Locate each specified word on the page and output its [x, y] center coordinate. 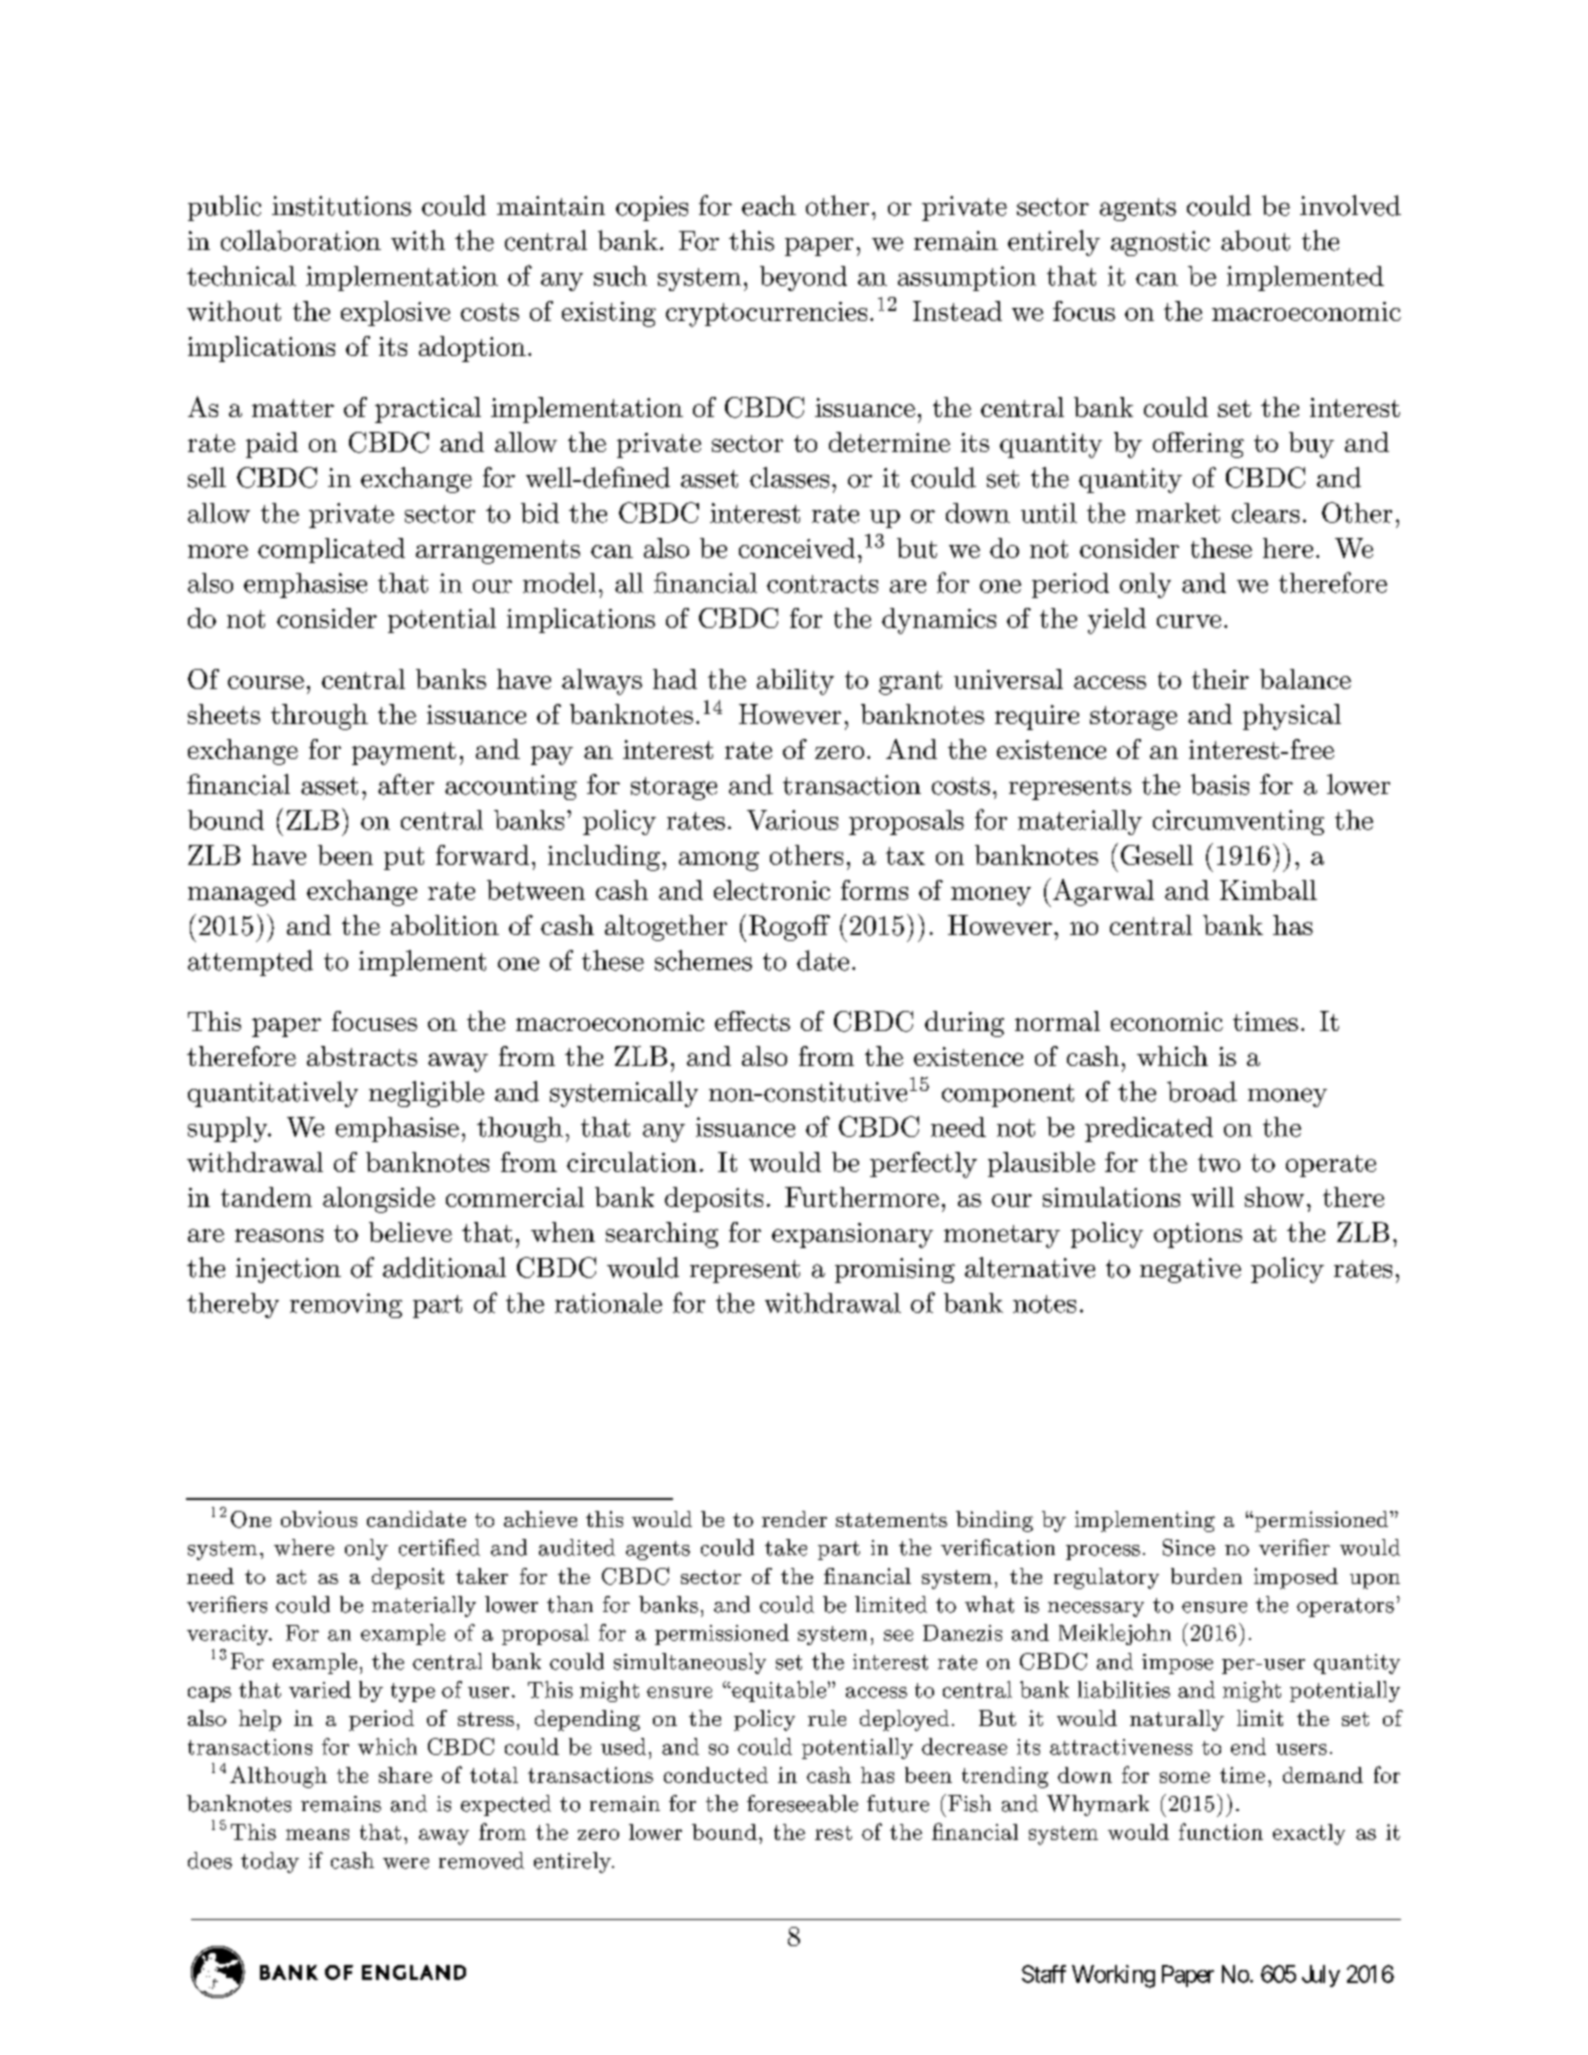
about [1255, 240]
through [319, 717]
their [1220, 679]
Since [1189, 1547]
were [406, 1863]
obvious [319, 1519]
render [794, 1519]
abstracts [362, 1056]
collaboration [301, 240]
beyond [803, 278]
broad [1202, 1091]
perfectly [923, 1165]
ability [795, 682]
